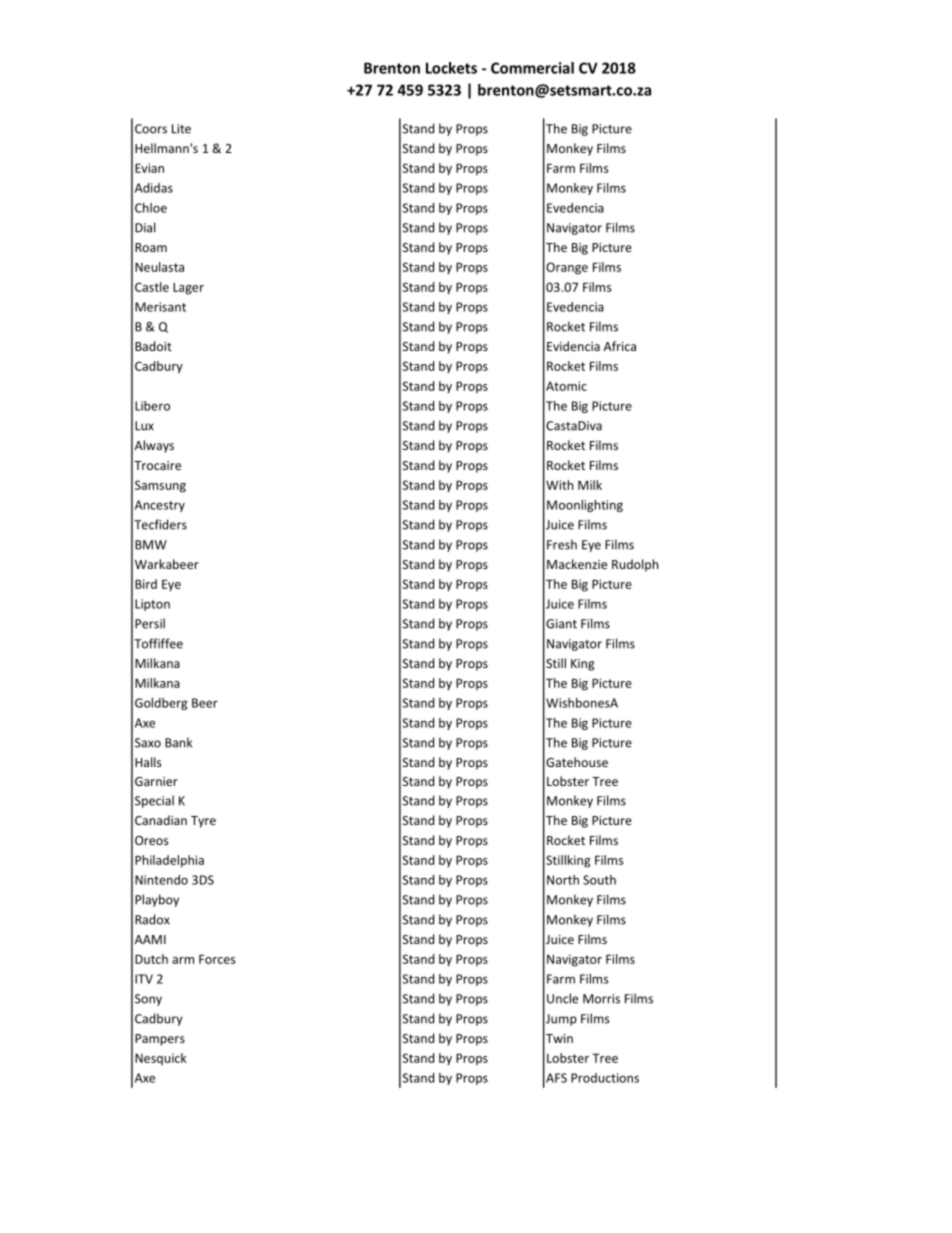  What do you see at coordinates (532, 68) in the screenshot?
I see `Commercial` at bounding box center [532, 68].
